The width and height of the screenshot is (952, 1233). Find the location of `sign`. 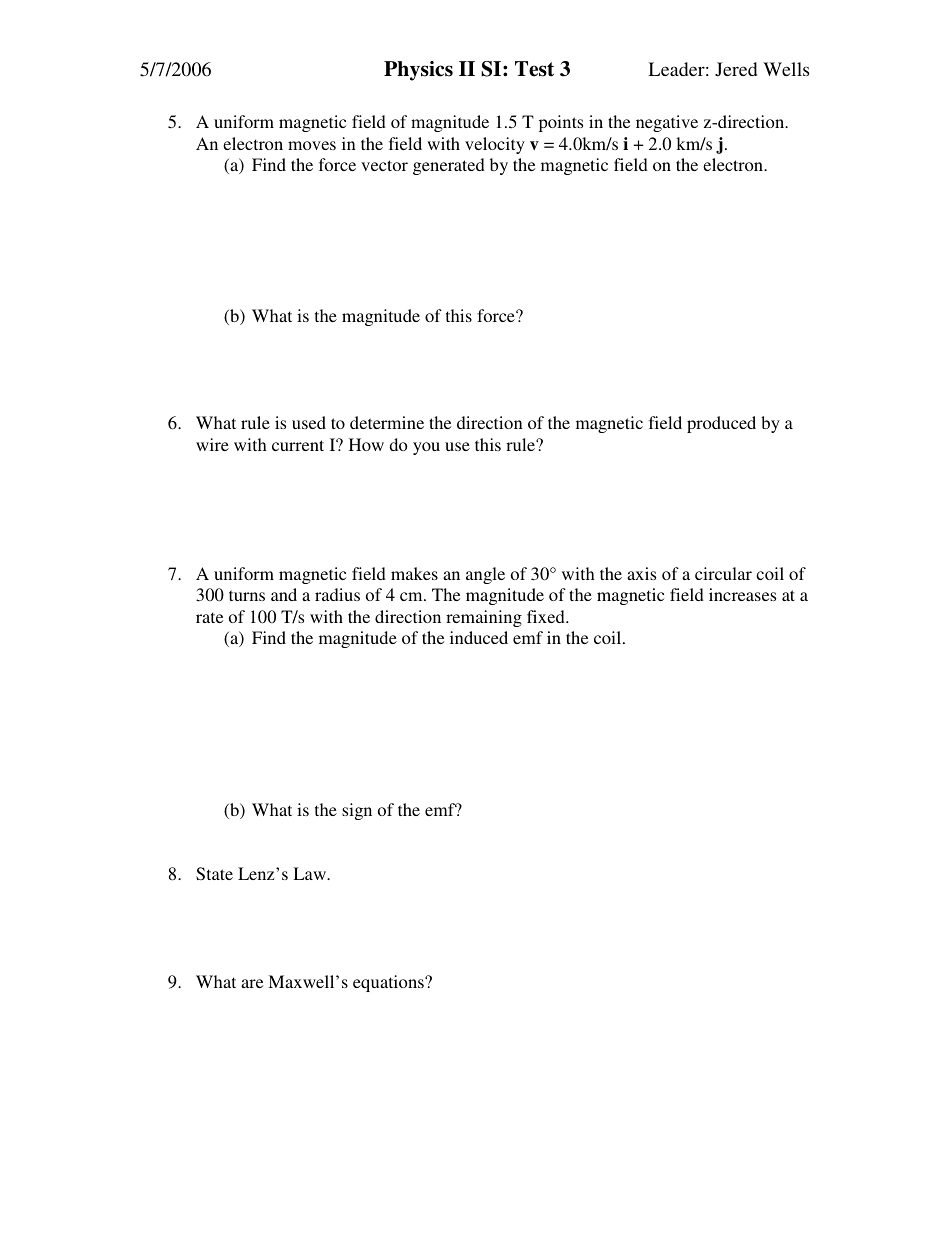

sign is located at coordinates (357, 811).
